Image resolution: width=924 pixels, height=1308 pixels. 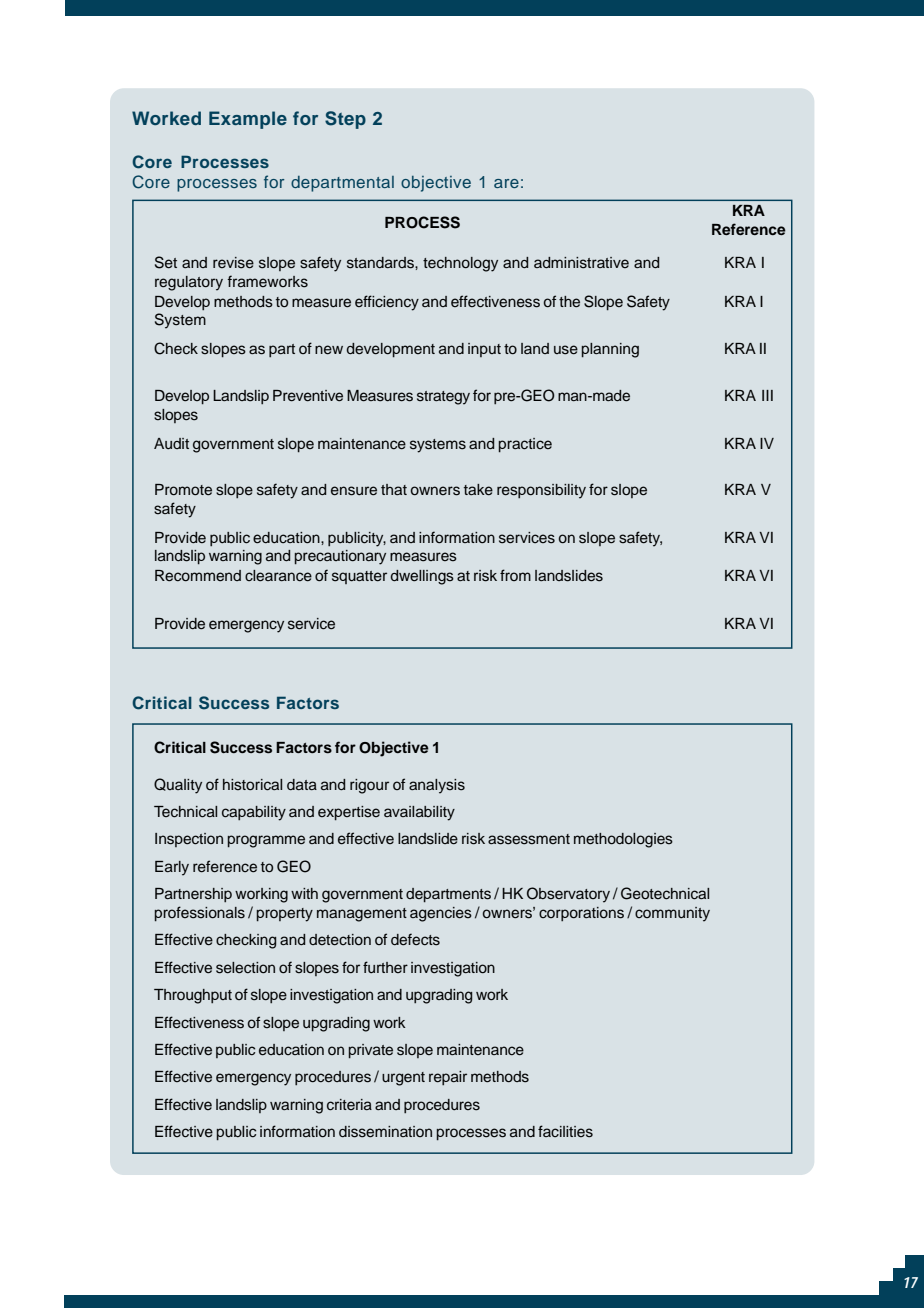 I want to click on are, so click(x=506, y=183).
